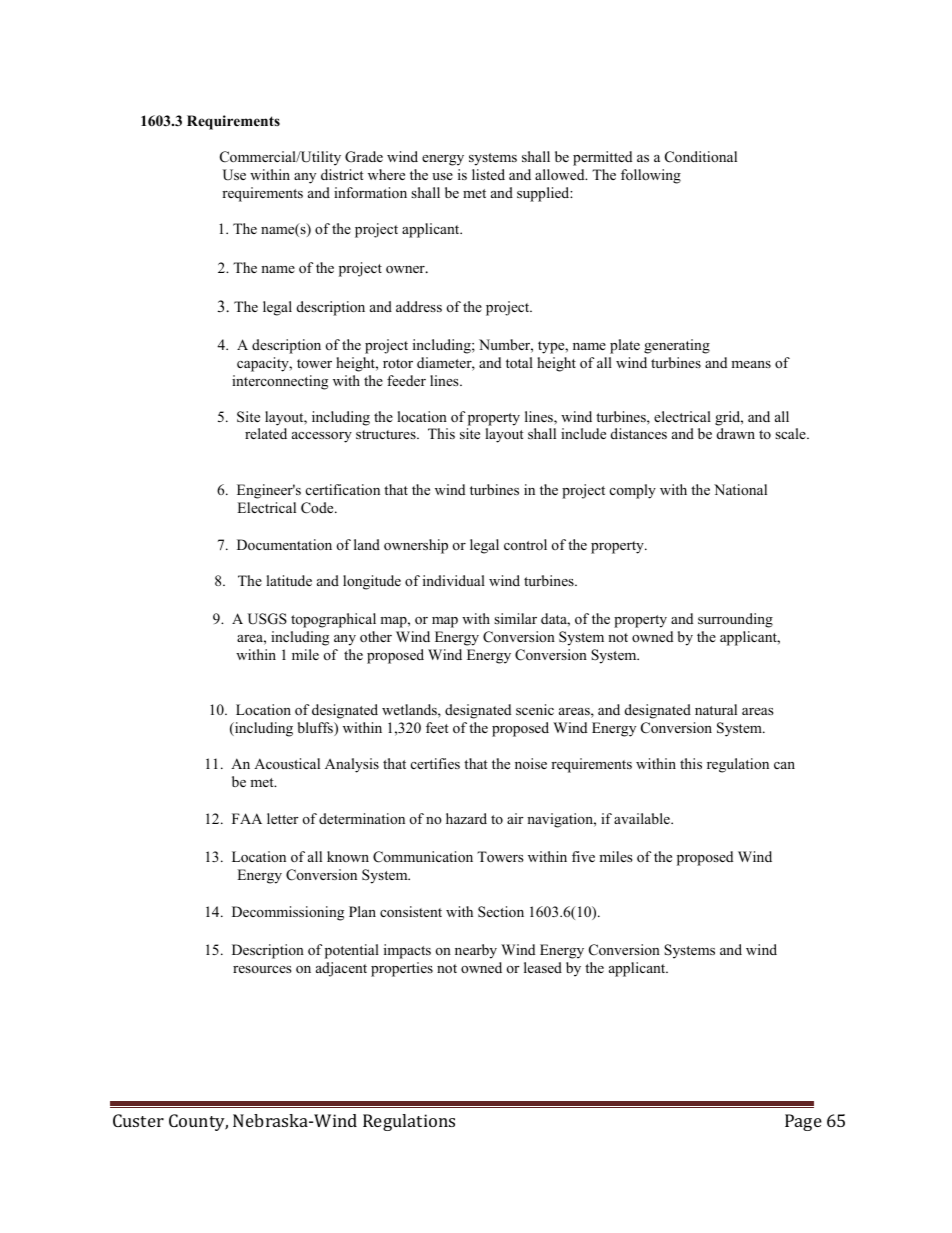  Describe the element at coordinates (751, 364) in the document. I see `means` at that location.
